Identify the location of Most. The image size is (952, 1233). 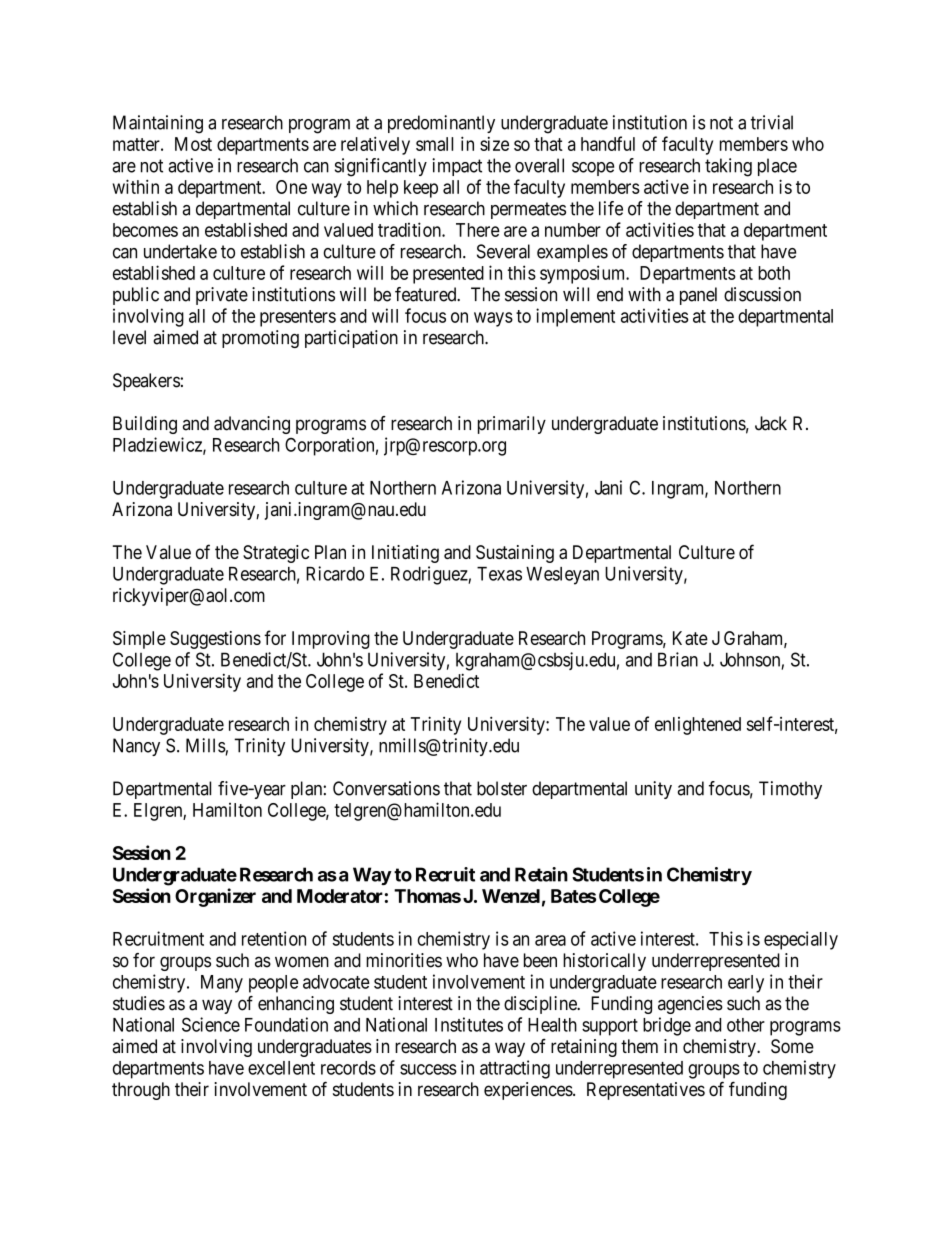
(193, 144).
